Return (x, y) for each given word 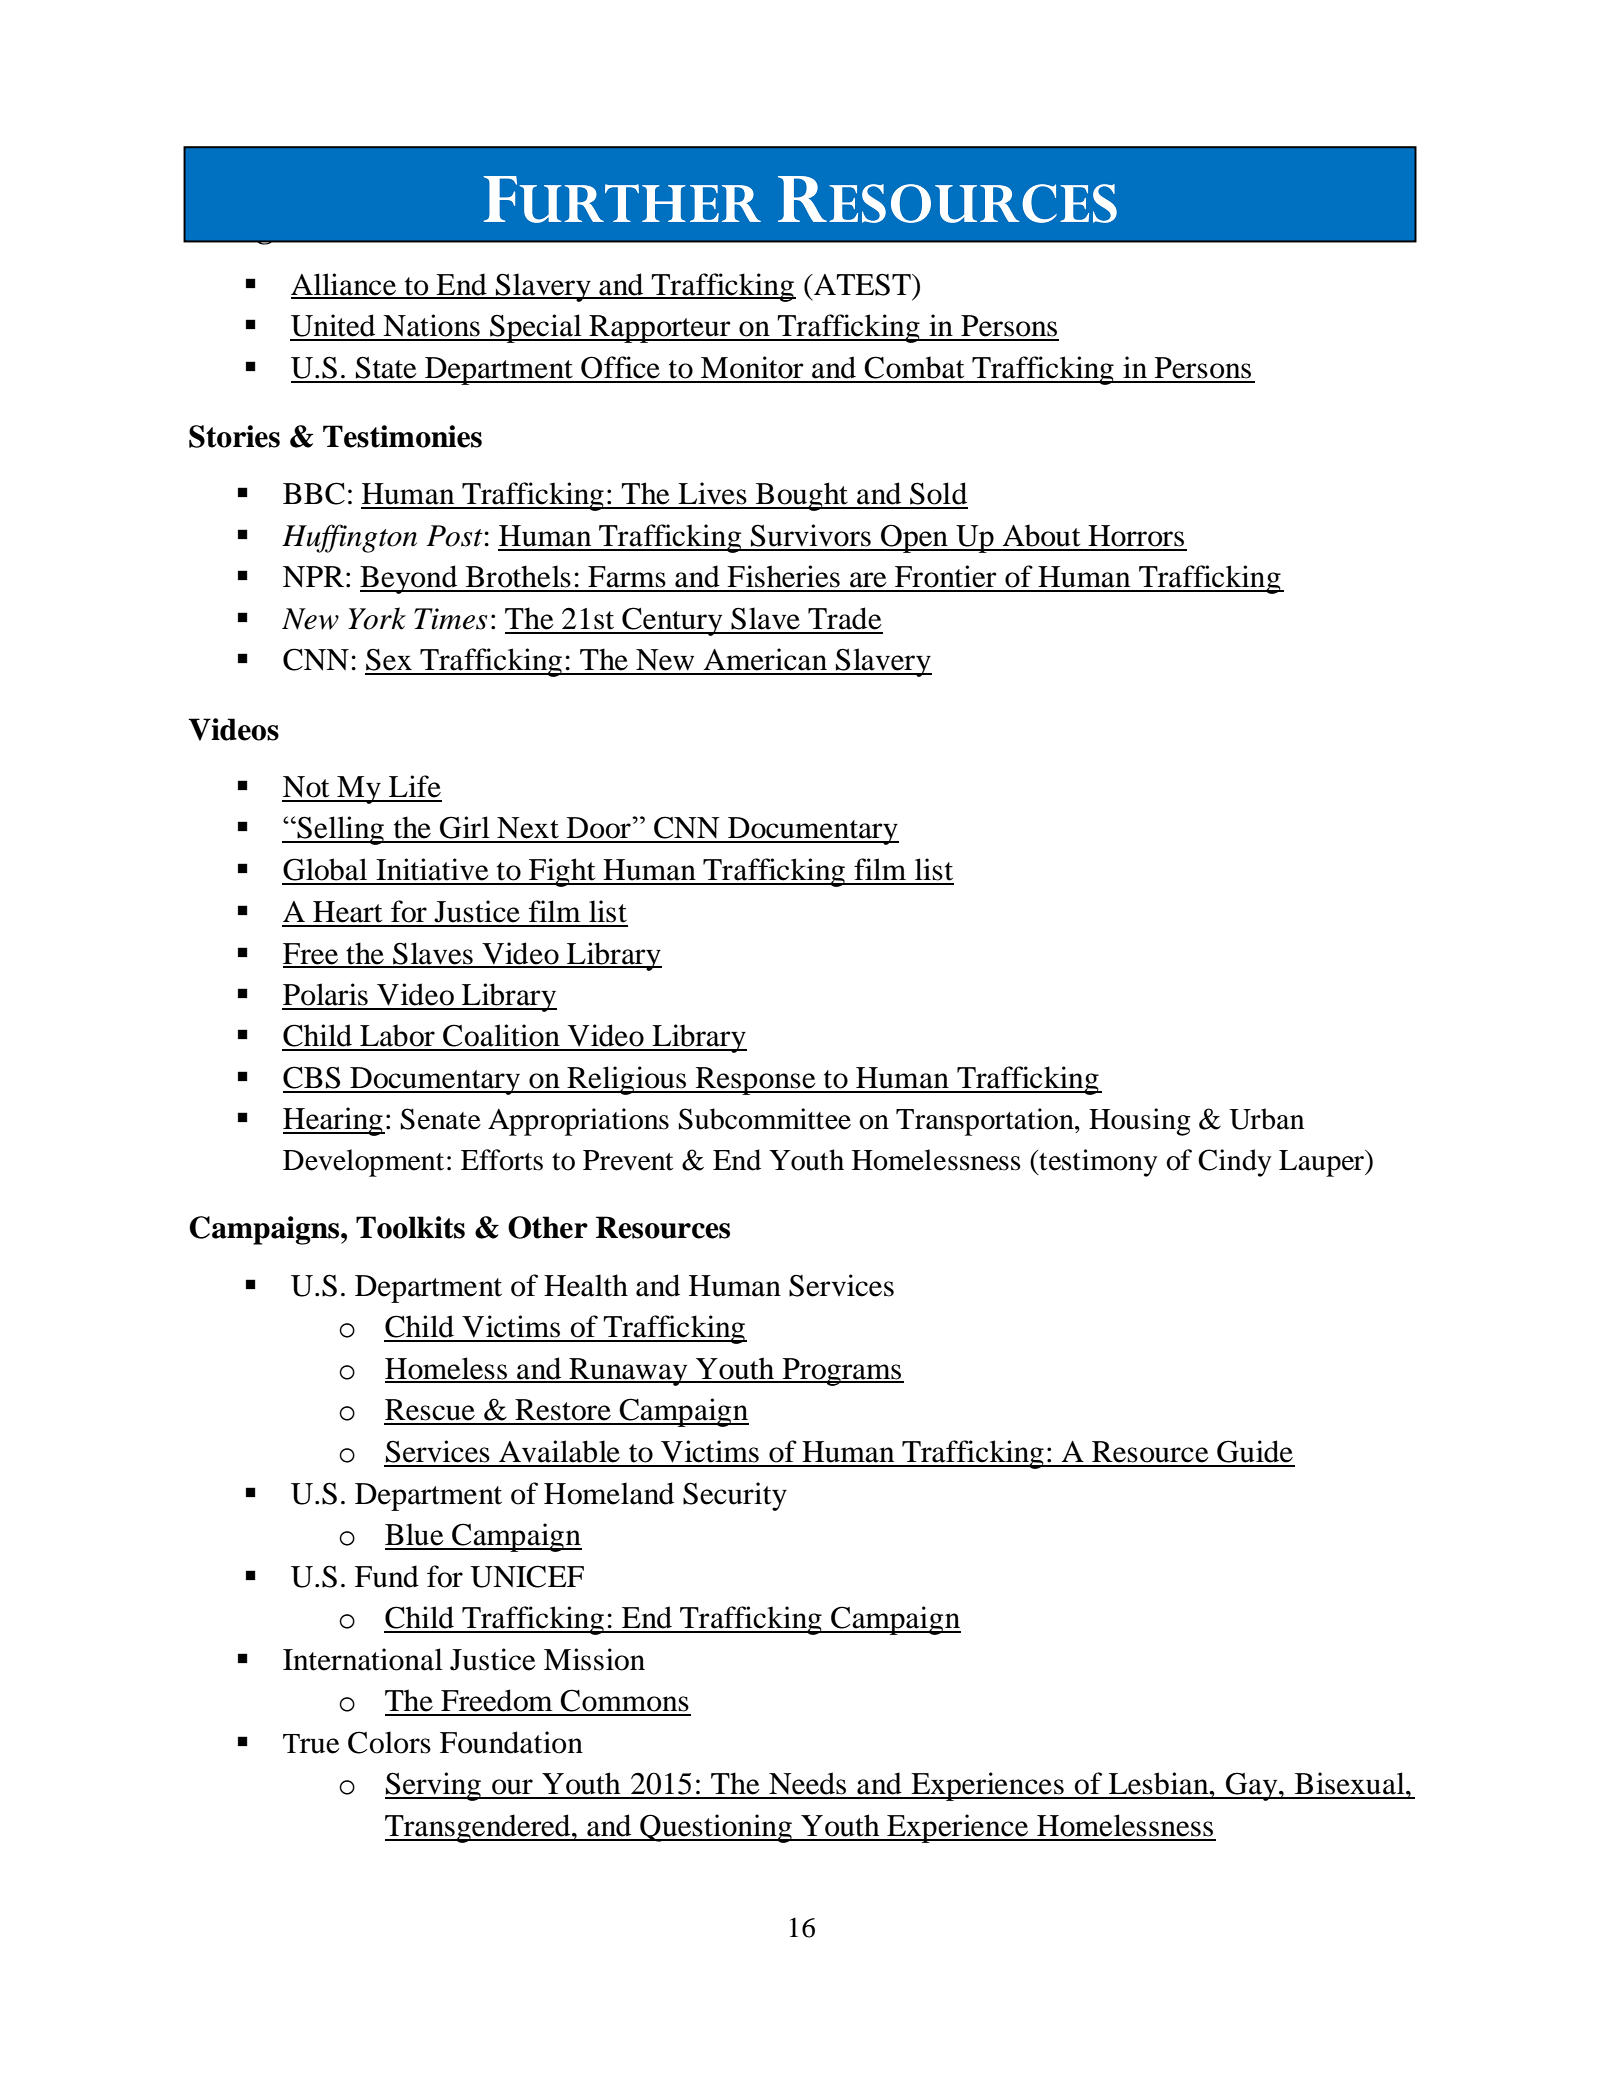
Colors (389, 1742)
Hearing (334, 1121)
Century (672, 621)
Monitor (752, 367)
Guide (1255, 1451)
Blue (414, 1534)
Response (756, 1081)
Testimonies (402, 436)
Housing (1140, 1122)
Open (914, 538)
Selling (340, 830)
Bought (802, 496)
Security (735, 1496)
